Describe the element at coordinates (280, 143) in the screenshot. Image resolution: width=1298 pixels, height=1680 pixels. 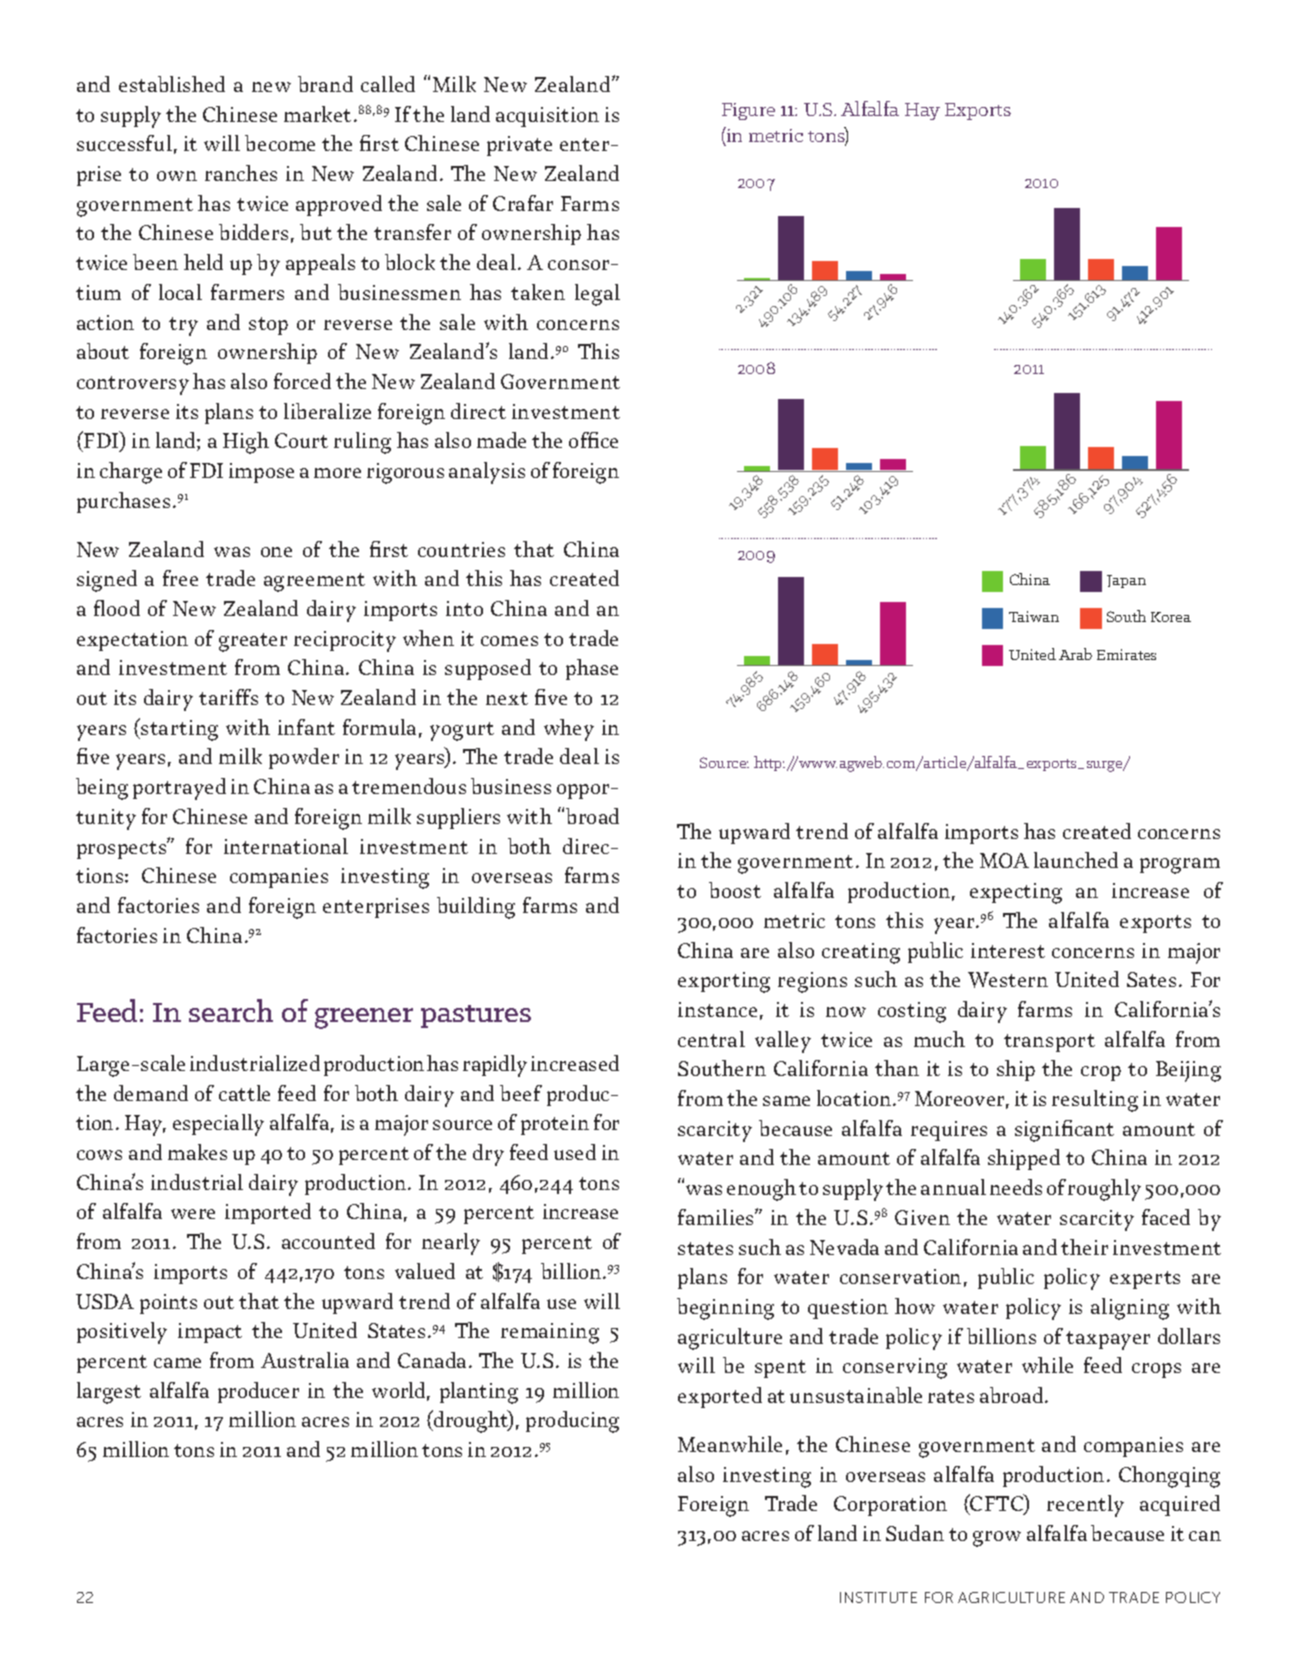
I see `become` at that location.
